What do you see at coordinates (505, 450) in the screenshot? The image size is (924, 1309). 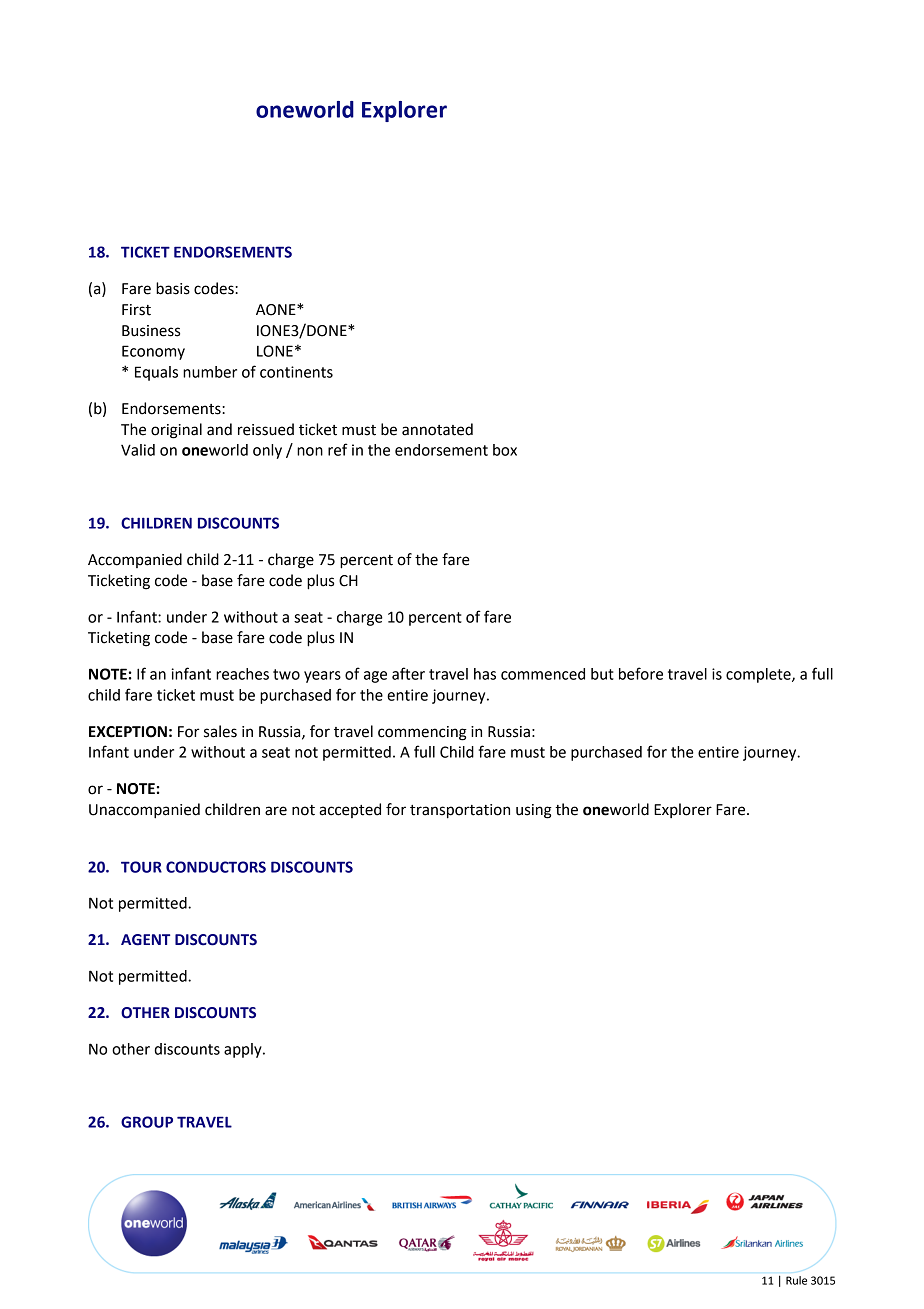 I see `box` at bounding box center [505, 450].
